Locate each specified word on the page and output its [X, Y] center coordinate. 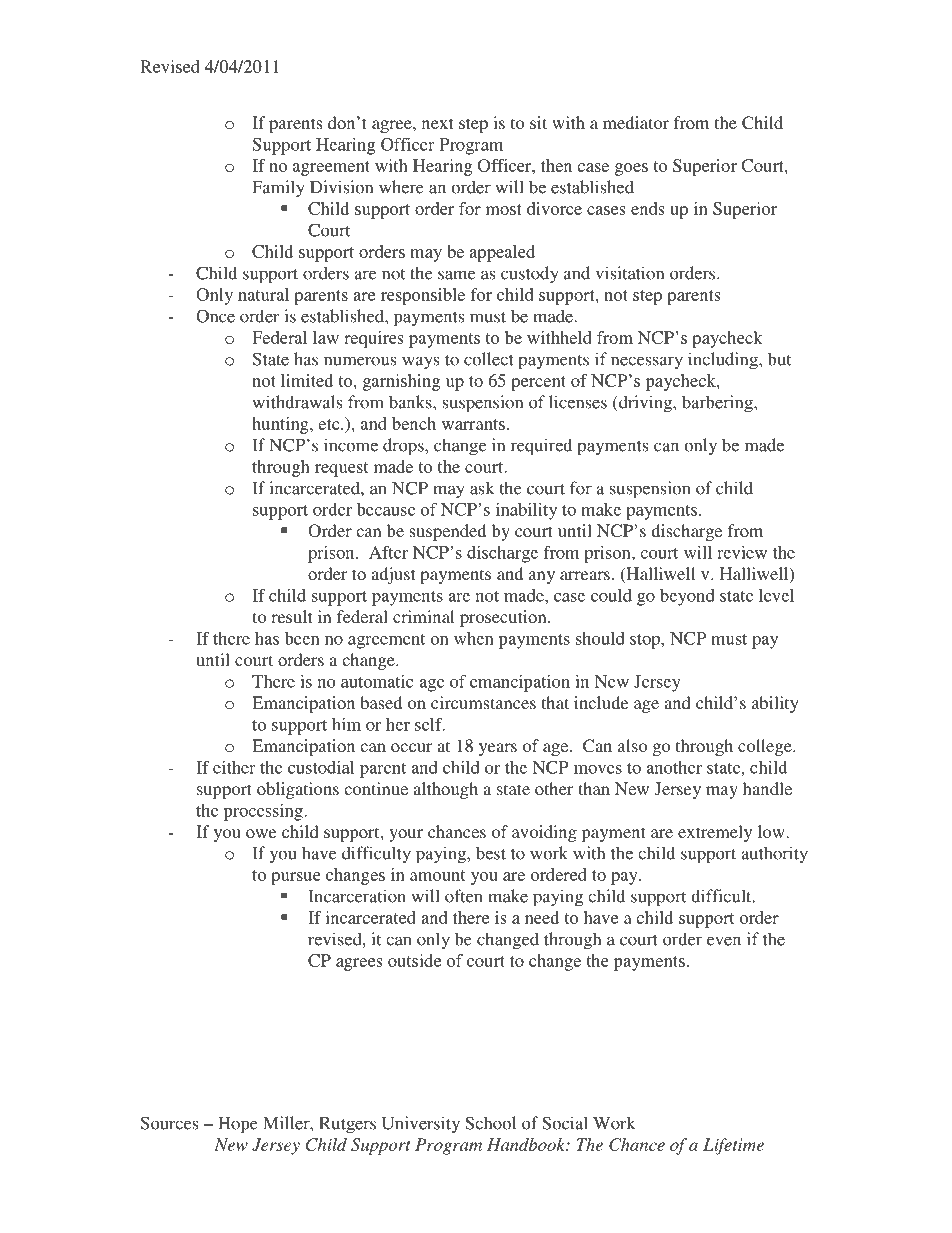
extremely [715, 833]
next [437, 123]
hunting [281, 425]
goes [631, 169]
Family [278, 189]
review [742, 552]
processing [264, 812]
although [445, 790]
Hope [238, 1125]
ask [482, 488]
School [490, 1123]
